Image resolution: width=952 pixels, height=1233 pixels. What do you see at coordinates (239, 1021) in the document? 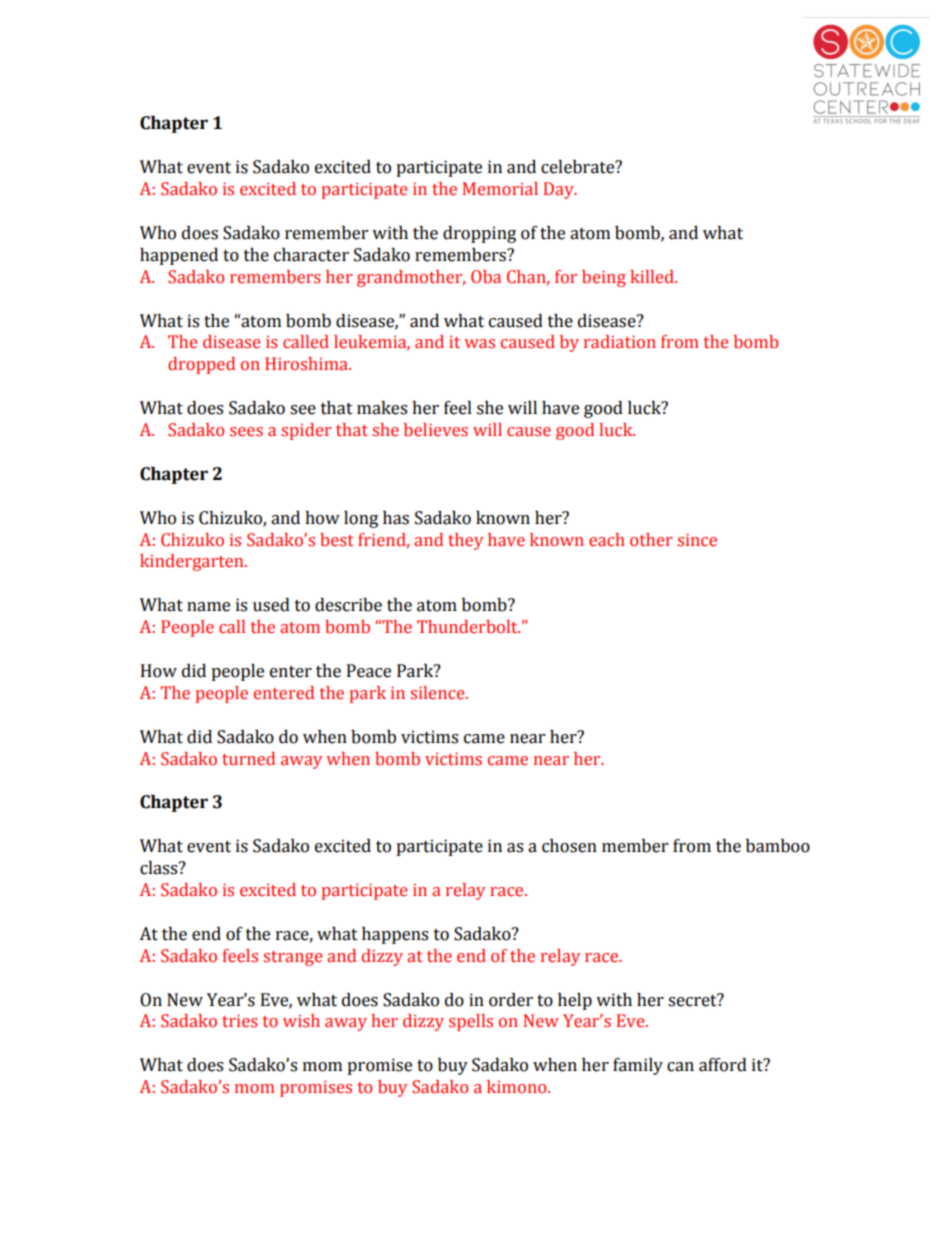
I see `tries` at bounding box center [239, 1021].
